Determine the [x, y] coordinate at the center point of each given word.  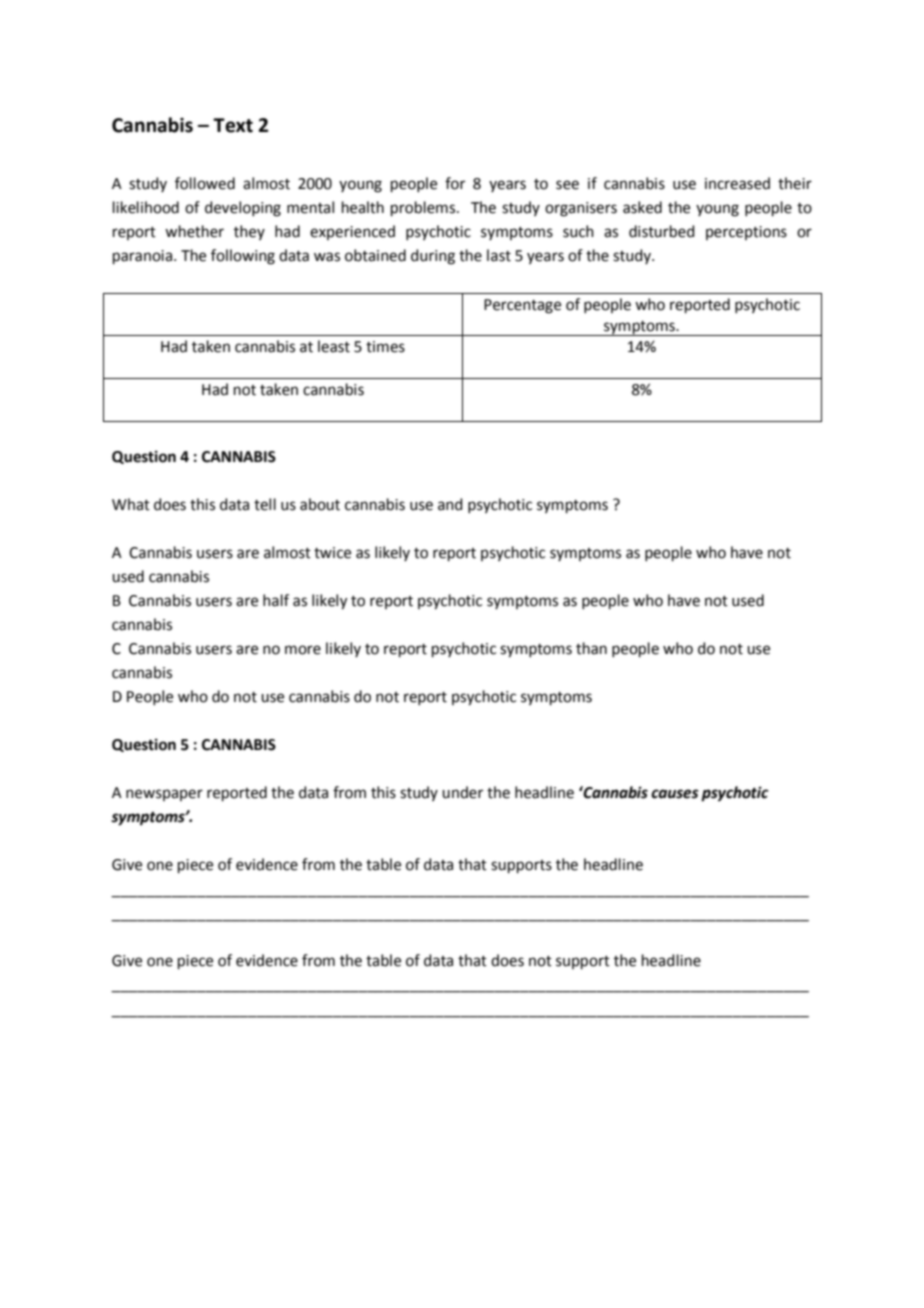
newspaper [164, 795]
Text [233, 125]
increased [737, 183]
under [462, 792]
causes [675, 794]
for [455, 183]
